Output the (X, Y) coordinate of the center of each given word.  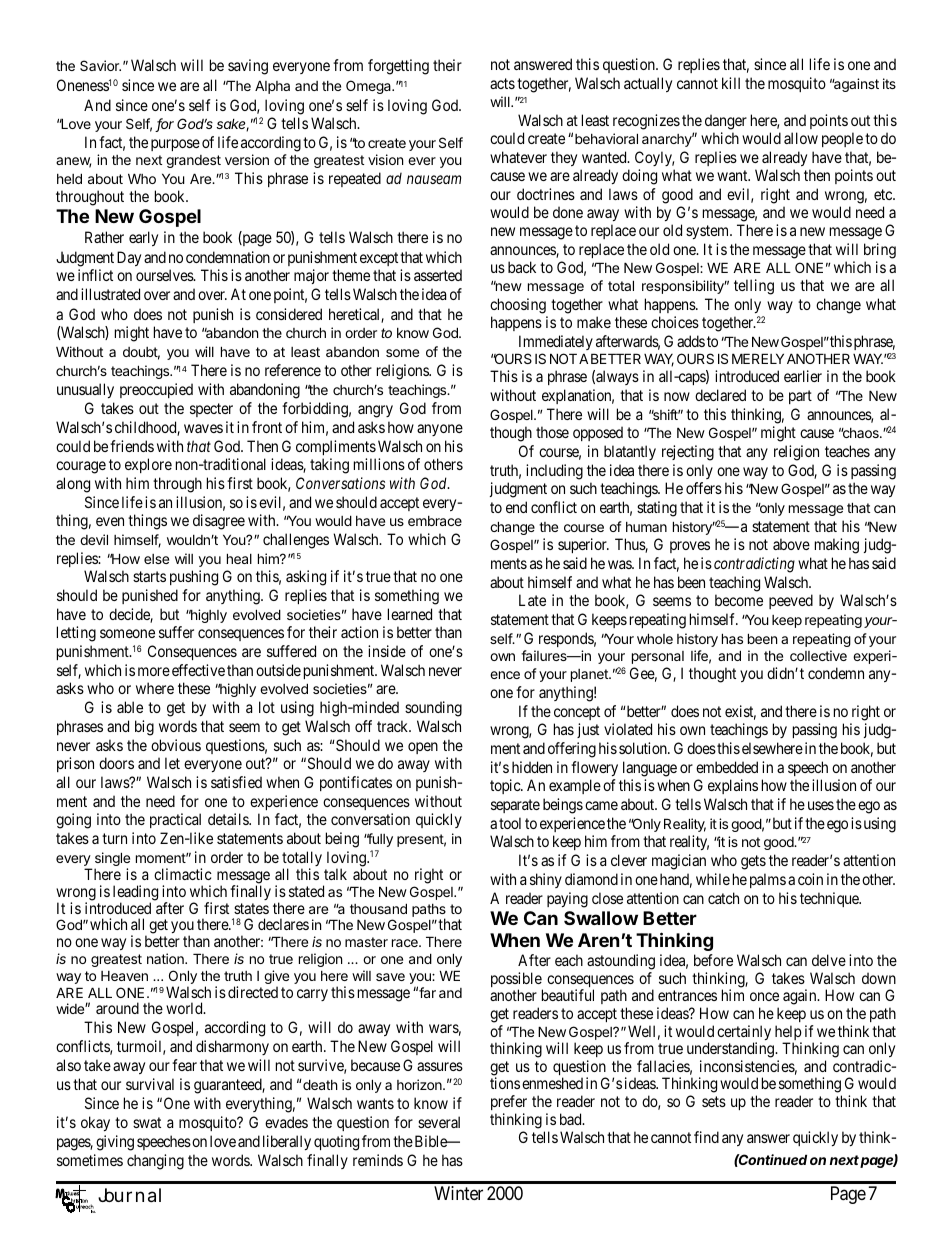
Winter (458, 1193)
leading (135, 894)
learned (410, 614)
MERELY (758, 358)
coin (810, 879)
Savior (100, 65)
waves (203, 428)
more (154, 671)
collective (818, 655)
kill (731, 83)
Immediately (556, 342)
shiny (546, 880)
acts (502, 83)
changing (155, 1162)
